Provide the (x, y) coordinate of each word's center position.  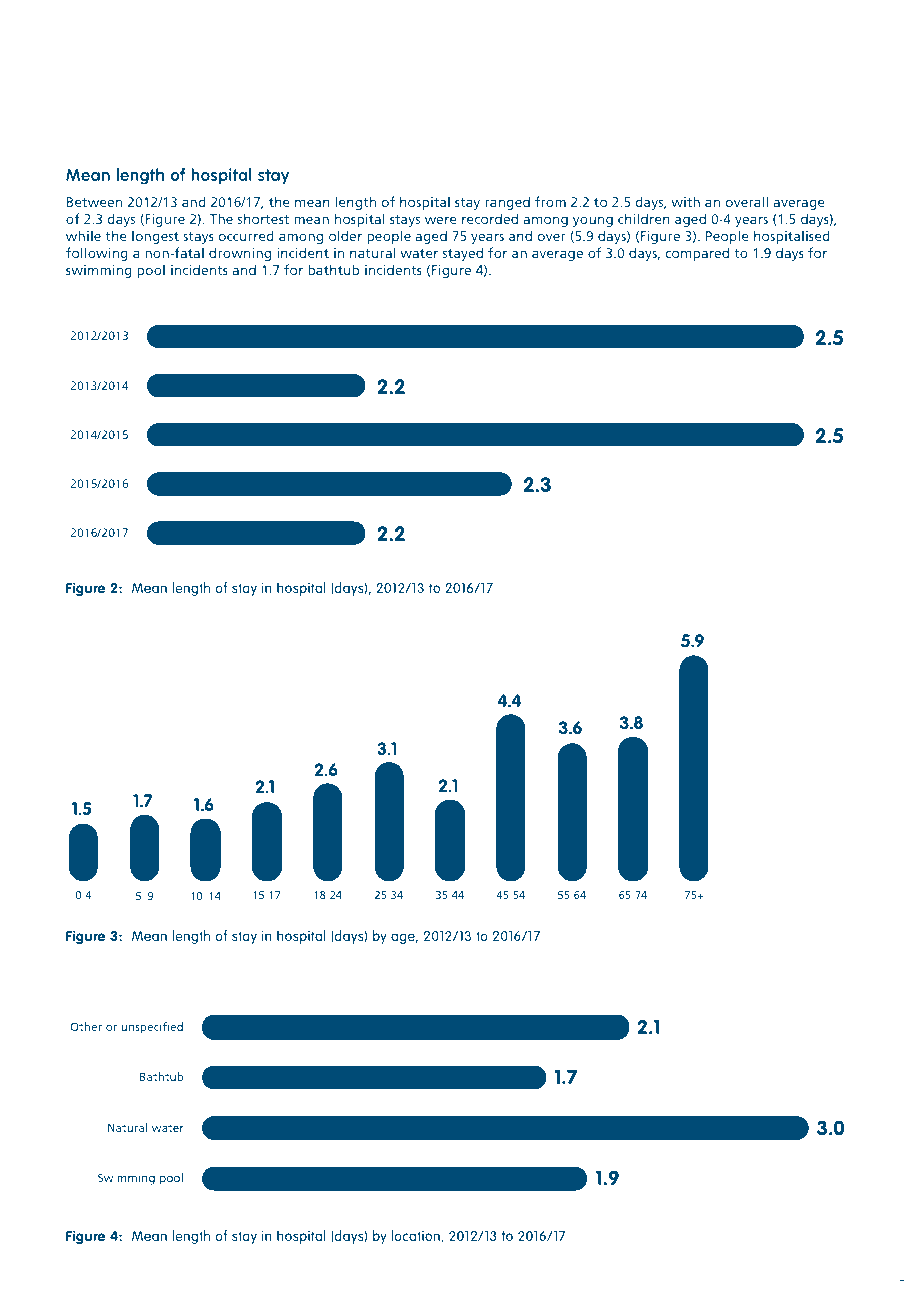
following (97, 254)
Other (86, 1026)
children (644, 218)
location (416, 1236)
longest (155, 237)
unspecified (152, 1028)
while (83, 235)
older (345, 235)
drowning (240, 254)
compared (697, 254)
